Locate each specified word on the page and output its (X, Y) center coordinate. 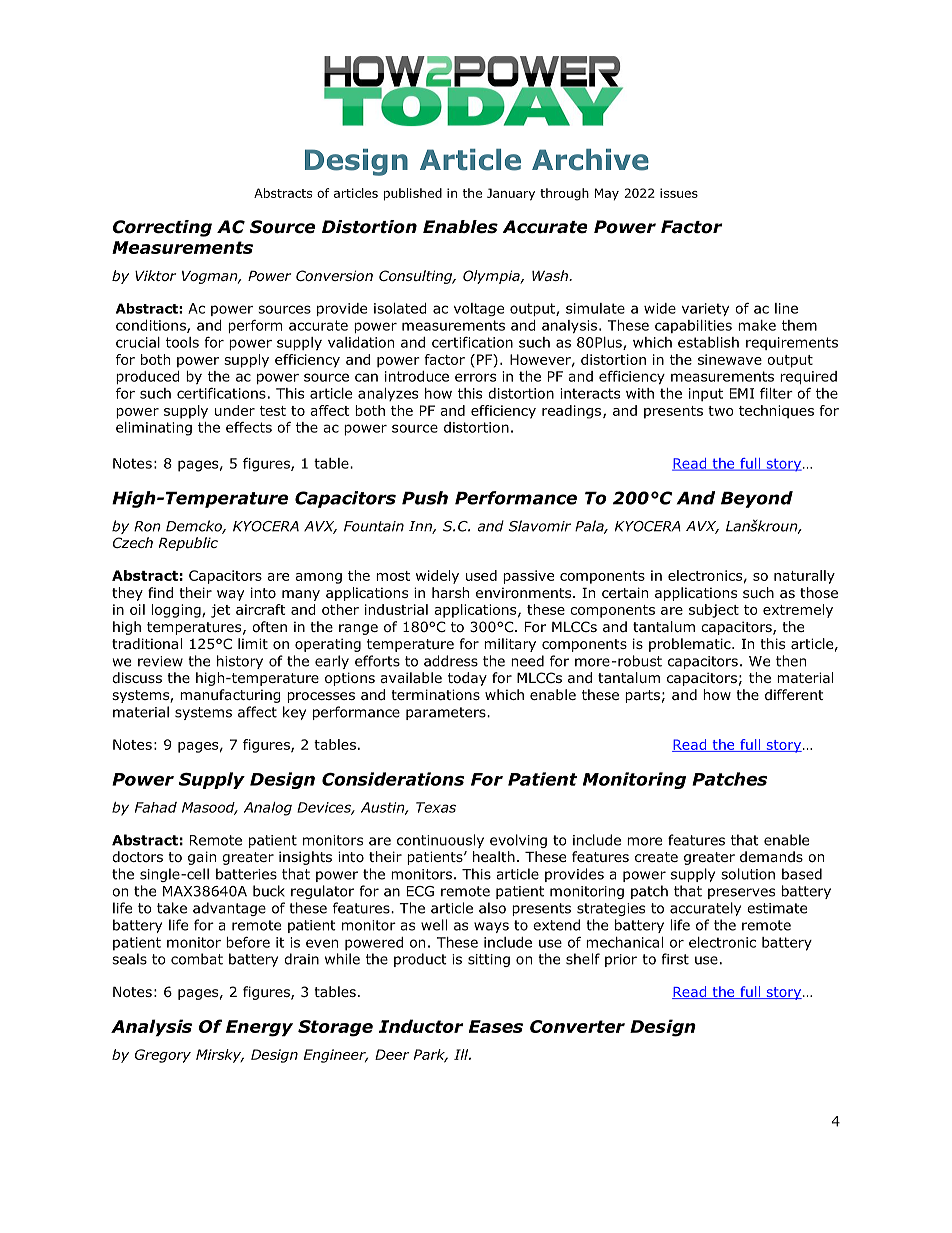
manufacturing (230, 696)
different (794, 694)
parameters (447, 713)
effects (249, 427)
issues (679, 193)
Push (425, 498)
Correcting (162, 228)
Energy (259, 1028)
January (511, 194)
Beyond (757, 499)
